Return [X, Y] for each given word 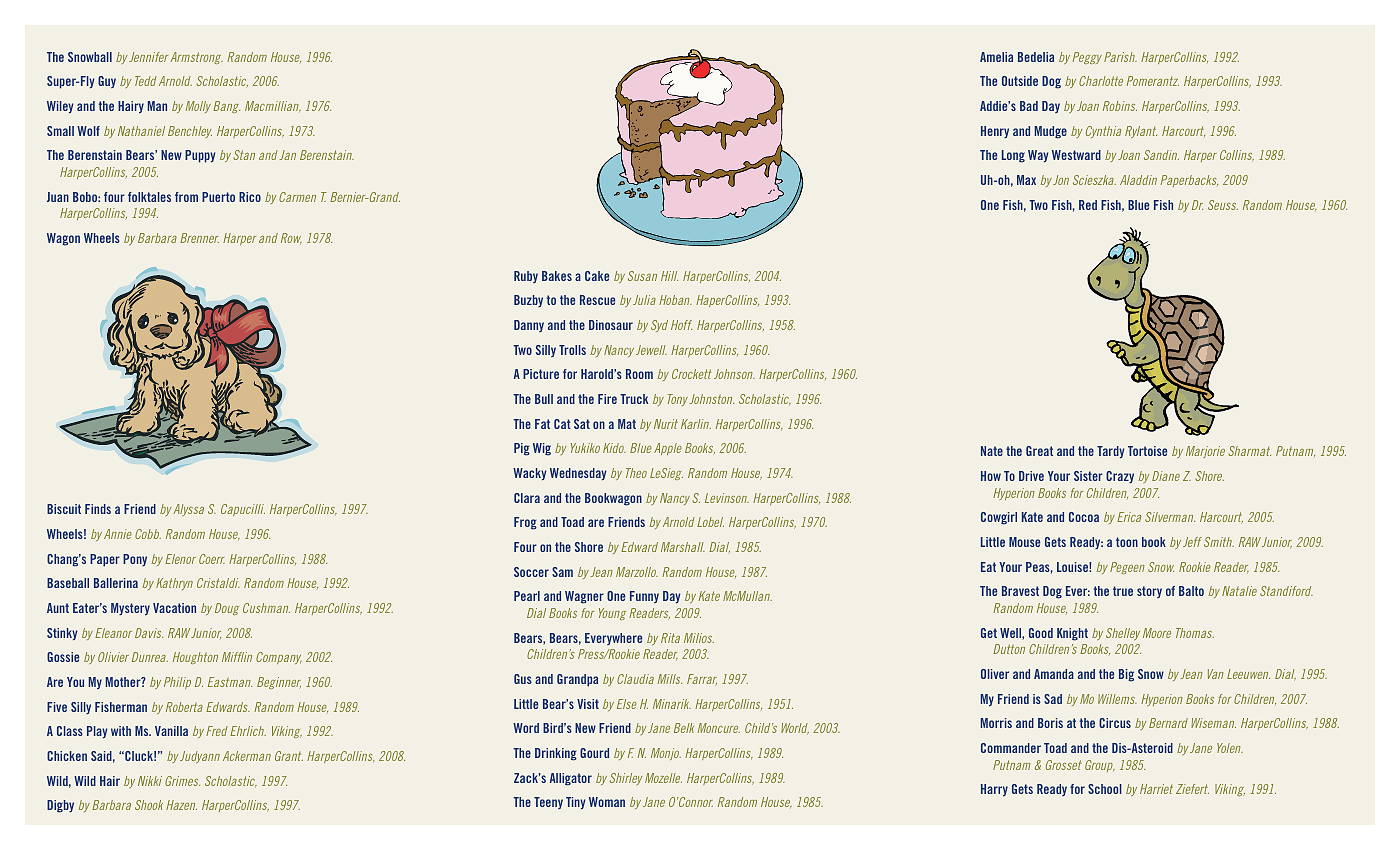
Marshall [683, 547]
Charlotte [1101, 81]
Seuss [1223, 205]
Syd [659, 326]
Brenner [199, 238]
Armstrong [196, 58]
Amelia [996, 57]
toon [1127, 542]
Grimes [182, 781]
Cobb [148, 534]
